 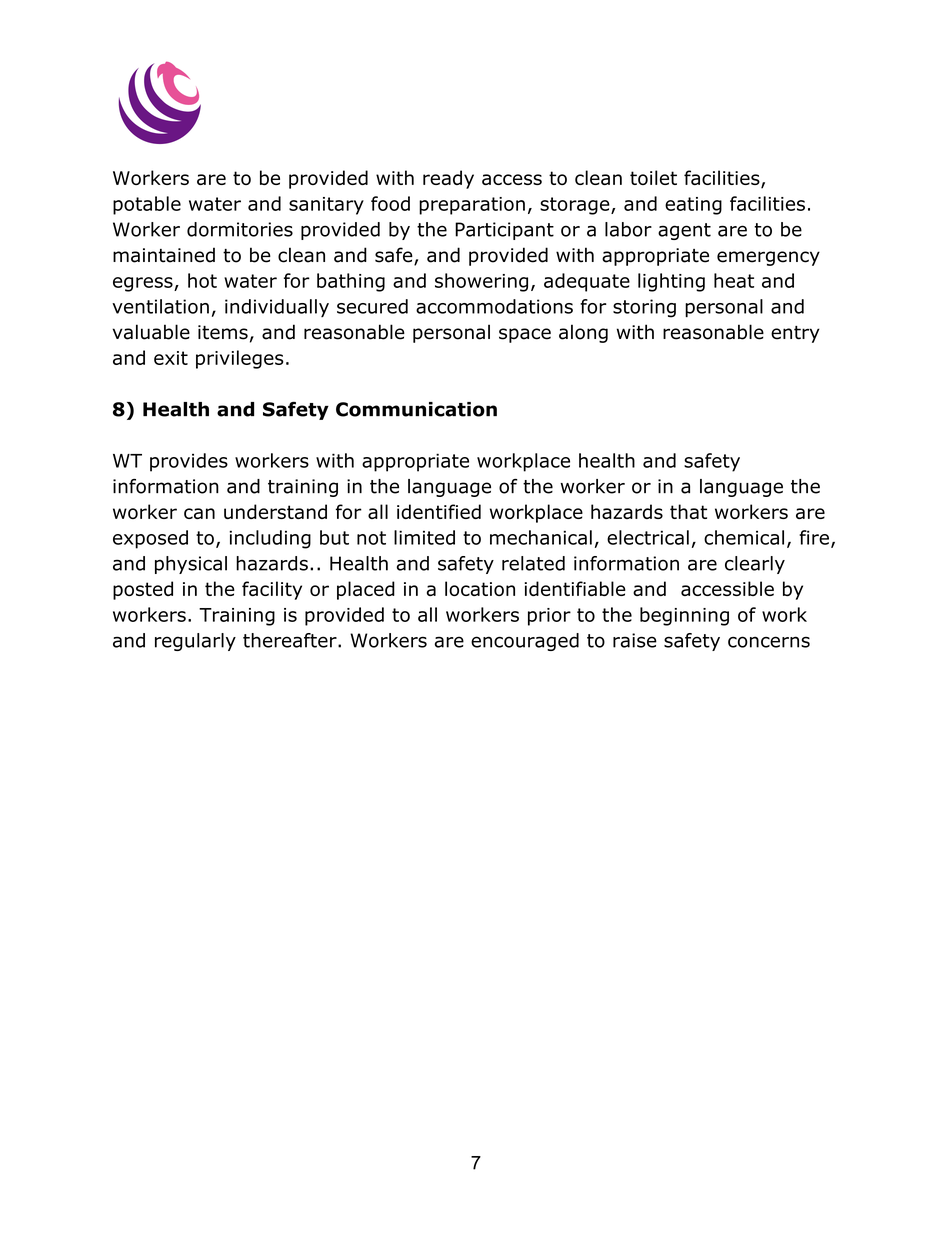 I want to click on space, so click(x=525, y=335).
